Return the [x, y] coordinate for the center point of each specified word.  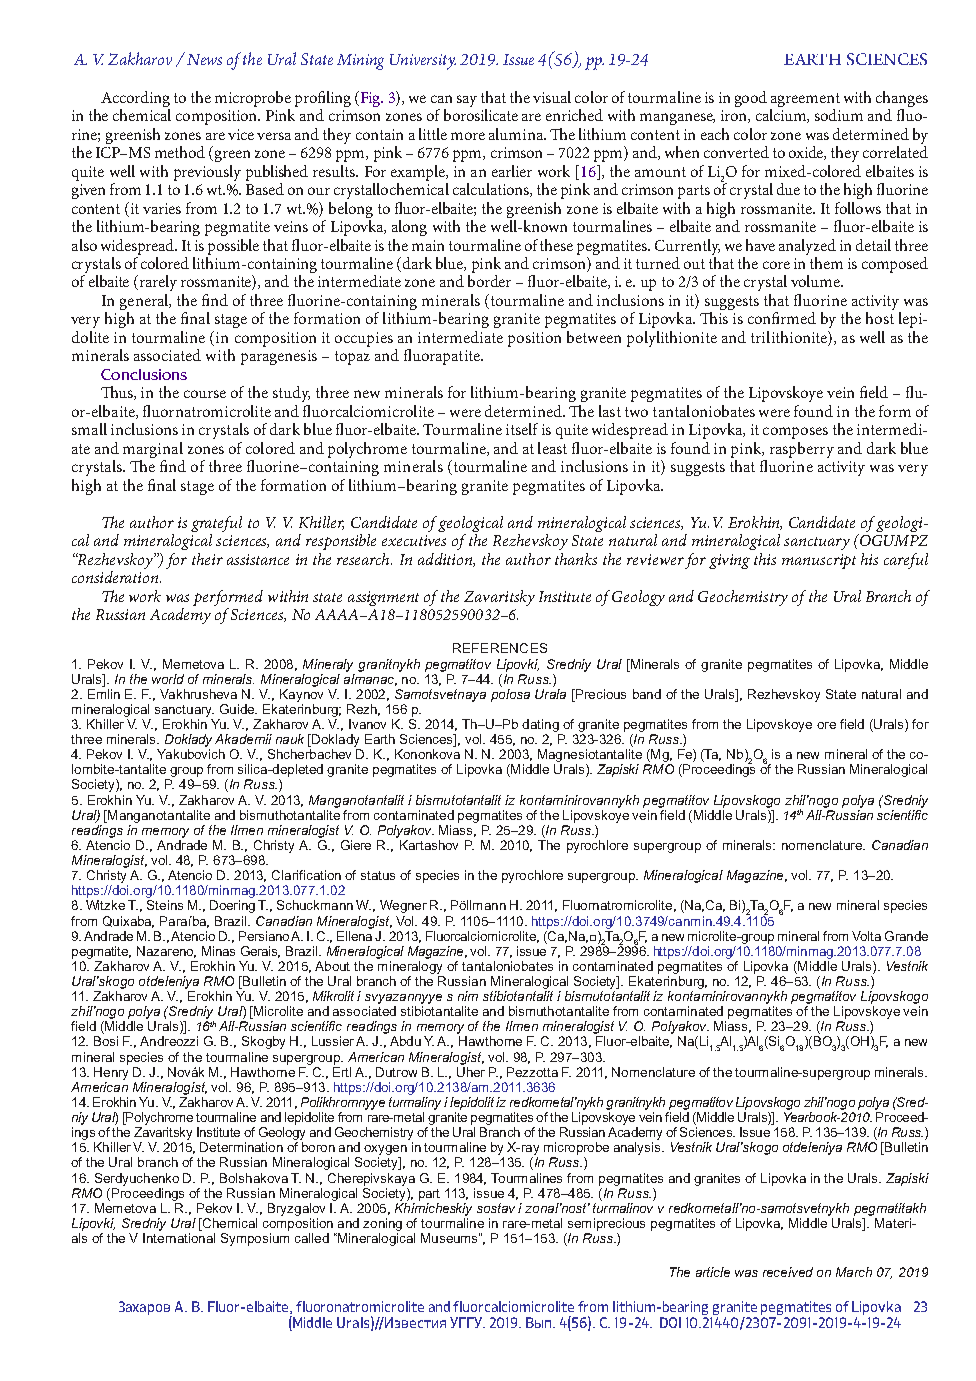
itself [522, 429]
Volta [866, 936]
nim [468, 996]
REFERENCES [500, 648]
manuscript [819, 561]
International [179, 1238]
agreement [805, 100]
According [135, 99]
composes [795, 433]
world [168, 679]
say [467, 101]
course [205, 394]
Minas [218, 951]
